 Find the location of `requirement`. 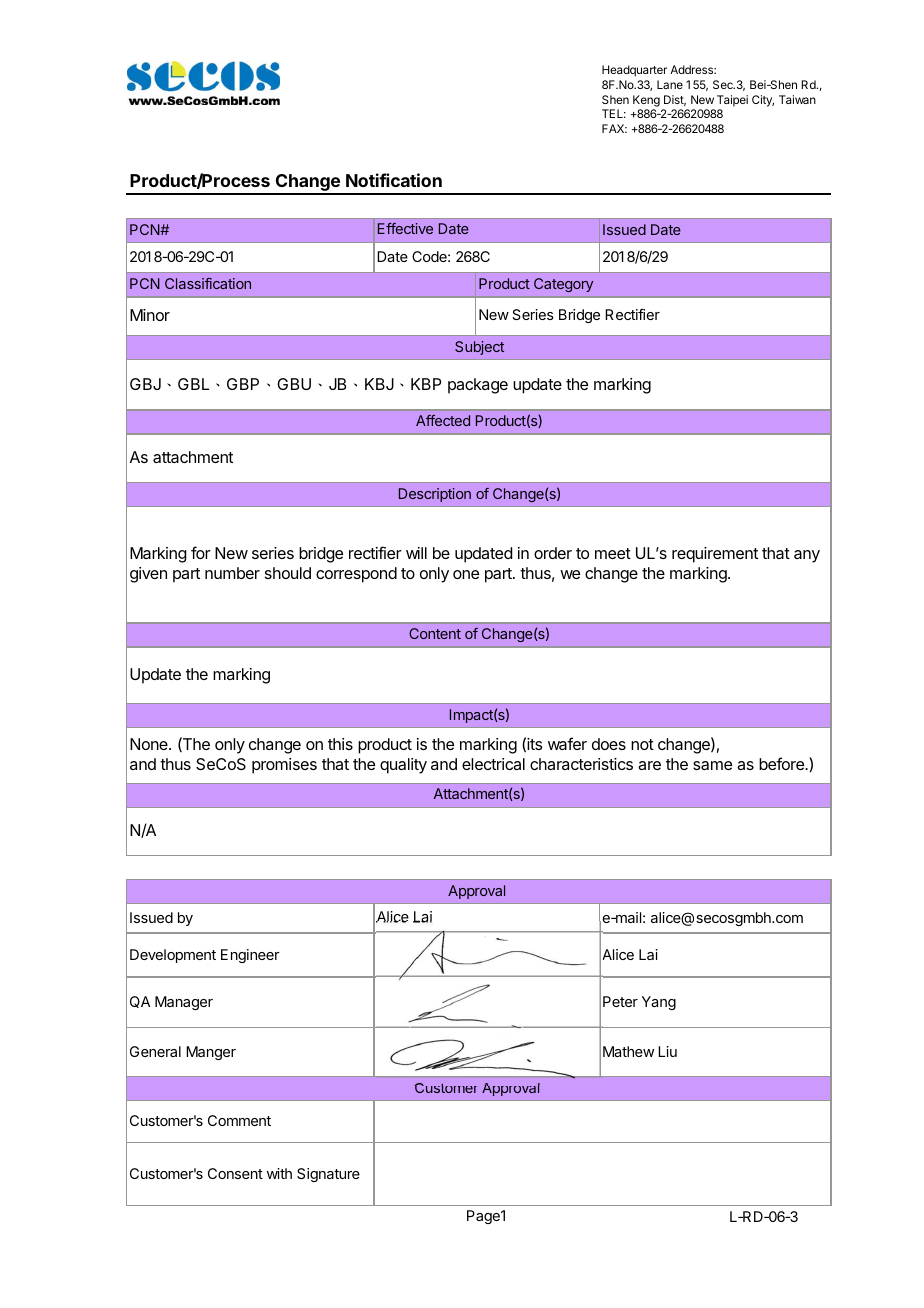

requirement is located at coordinates (715, 555).
